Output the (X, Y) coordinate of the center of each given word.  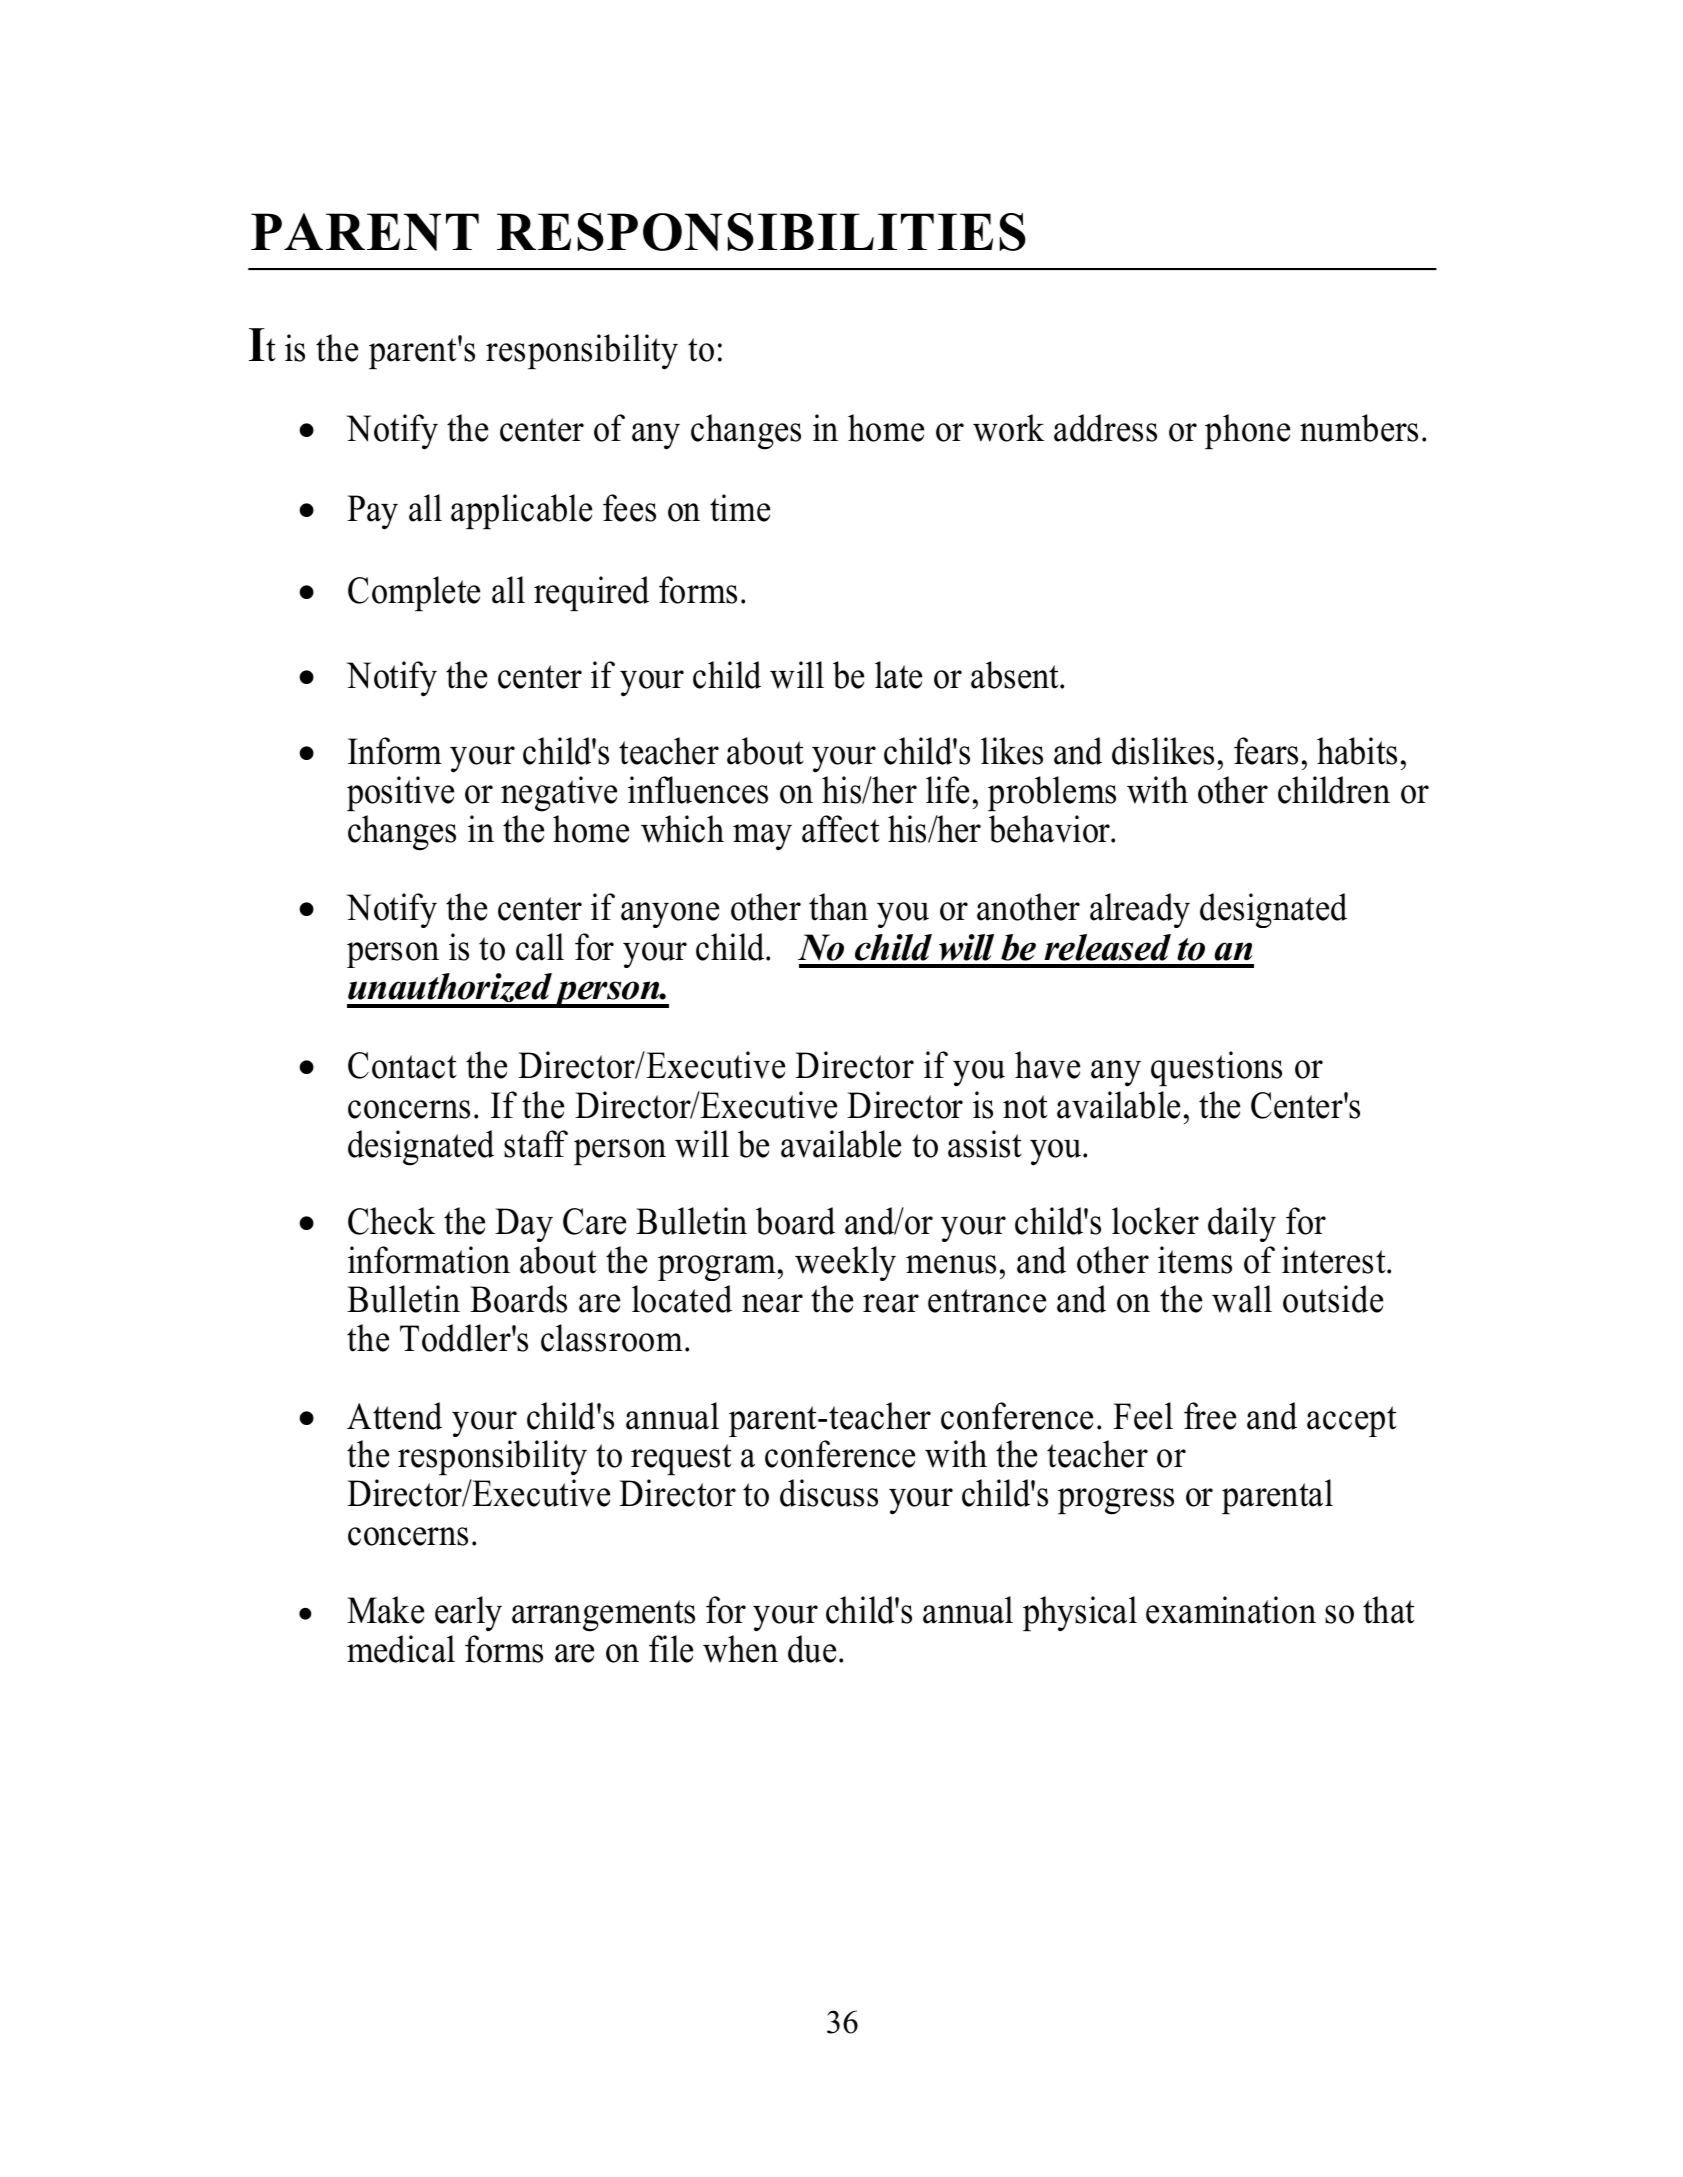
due (812, 1649)
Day (524, 1225)
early (468, 1614)
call (540, 947)
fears (1266, 751)
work (1008, 428)
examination (1231, 1610)
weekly (845, 1263)
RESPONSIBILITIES (761, 232)
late (898, 675)
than (838, 907)
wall (1242, 1299)
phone (1247, 431)
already (1140, 910)
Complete (414, 593)
